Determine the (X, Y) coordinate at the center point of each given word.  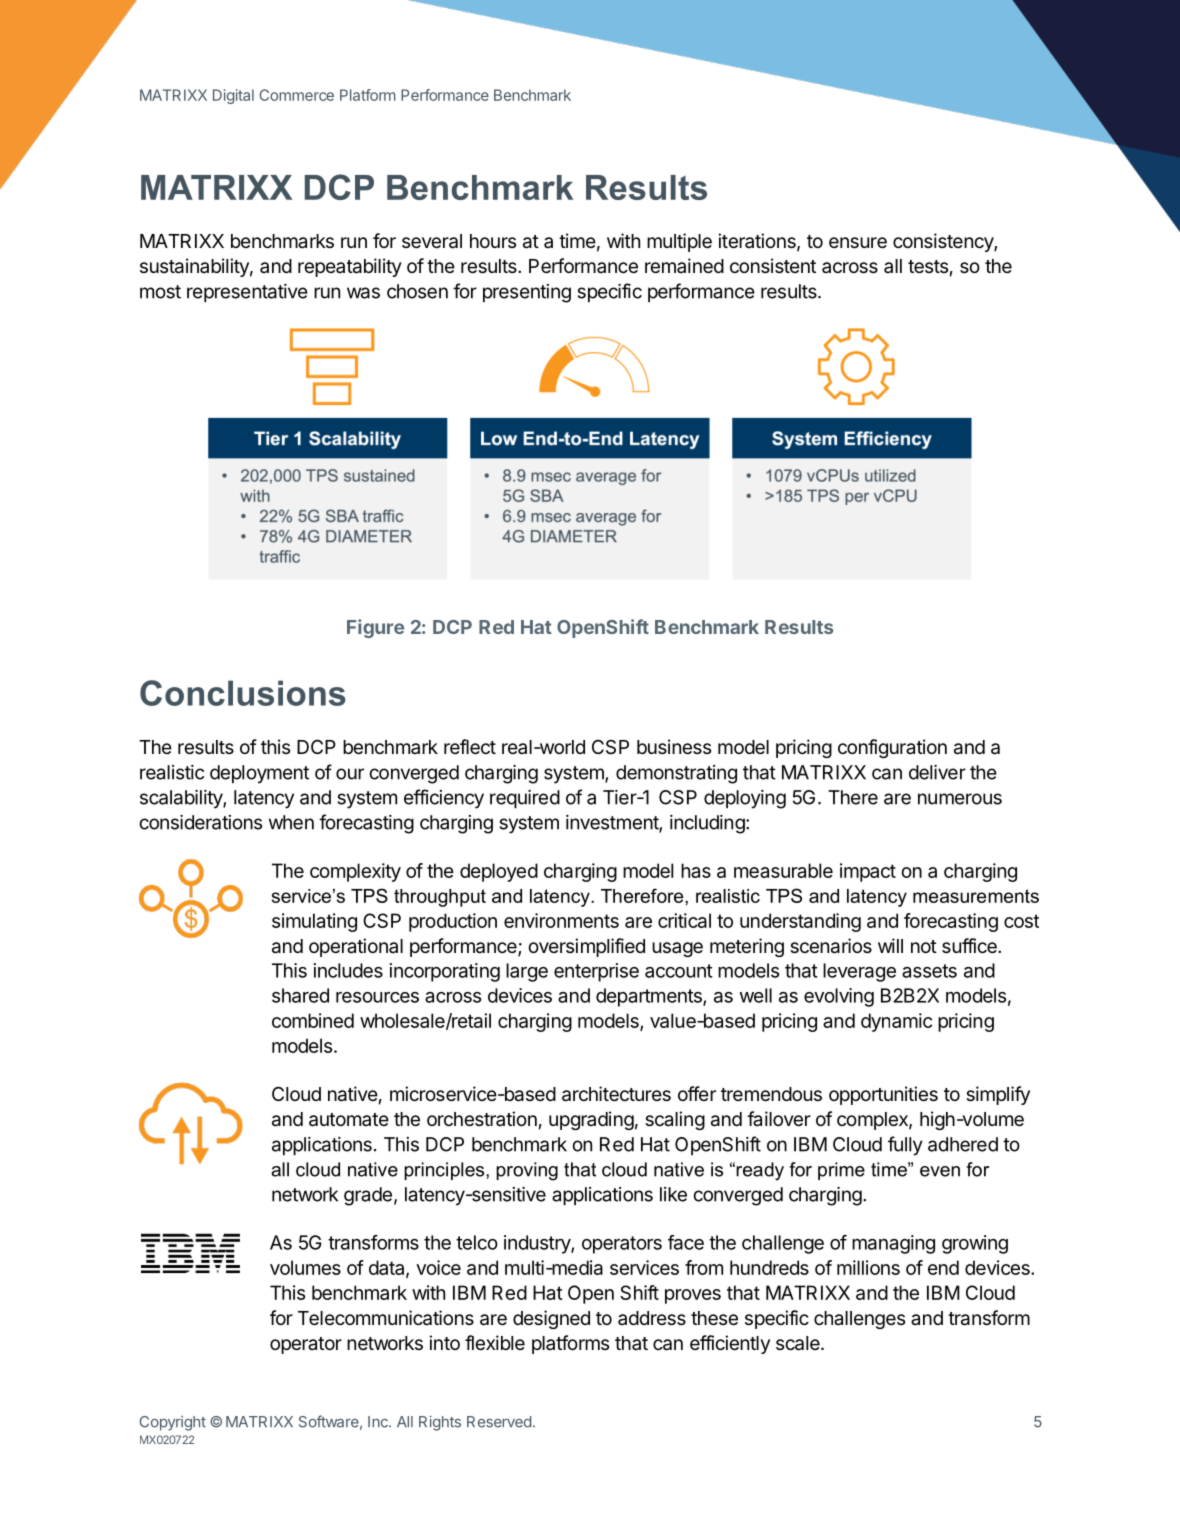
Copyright (172, 1423)
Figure (375, 628)
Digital (233, 96)
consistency (944, 242)
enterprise (596, 972)
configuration (892, 748)
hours (493, 241)
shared (300, 995)
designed (551, 1319)
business (674, 746)
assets (929, 971)
